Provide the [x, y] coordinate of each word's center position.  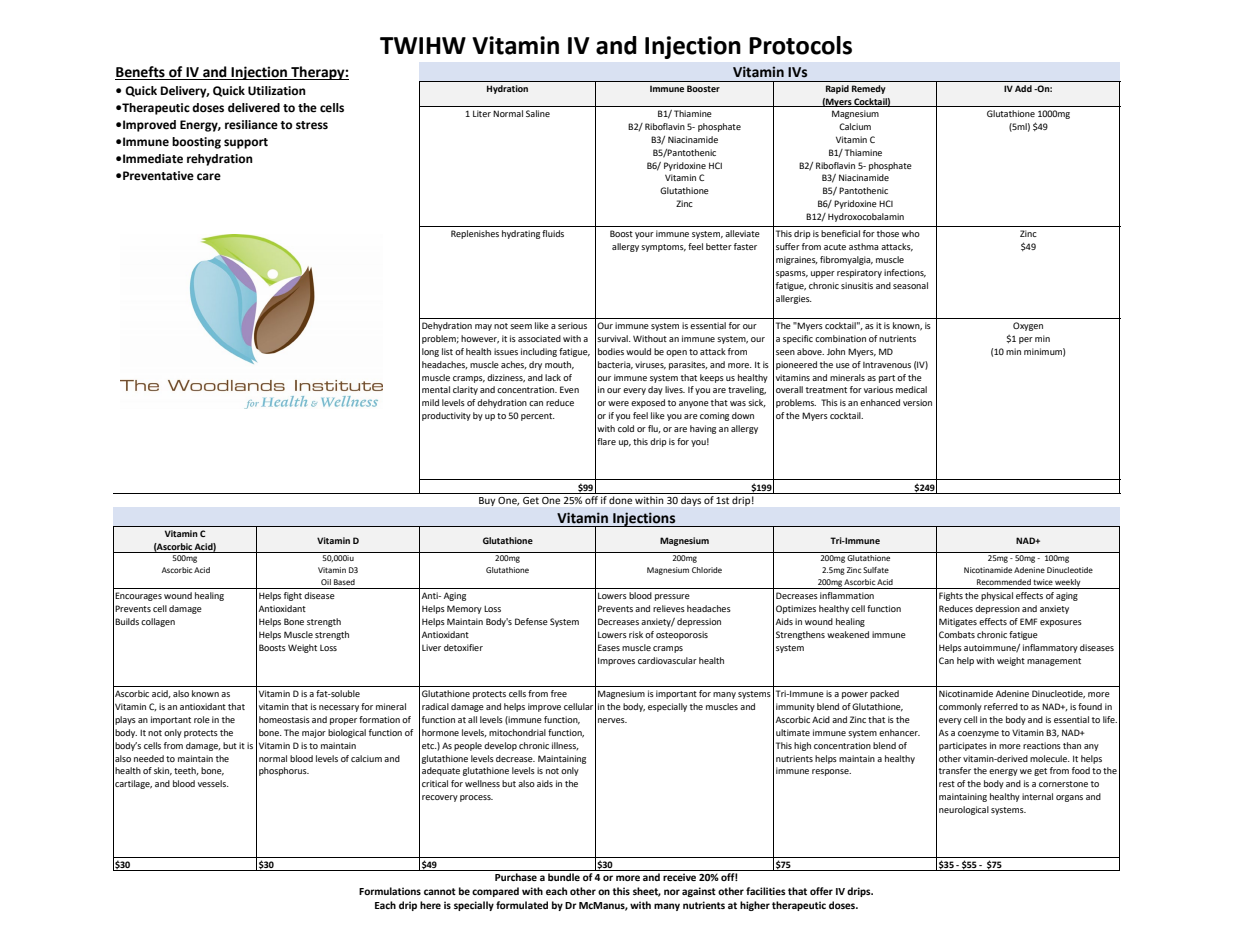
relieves [669, 608]
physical [997, 596]
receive [679, 877]
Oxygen [1028, 326]
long [430, 352]
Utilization [277, 91]
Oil [326, 582]
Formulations [390, 891]
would [638, 351]
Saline [538, 113]
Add [1023, 88]
